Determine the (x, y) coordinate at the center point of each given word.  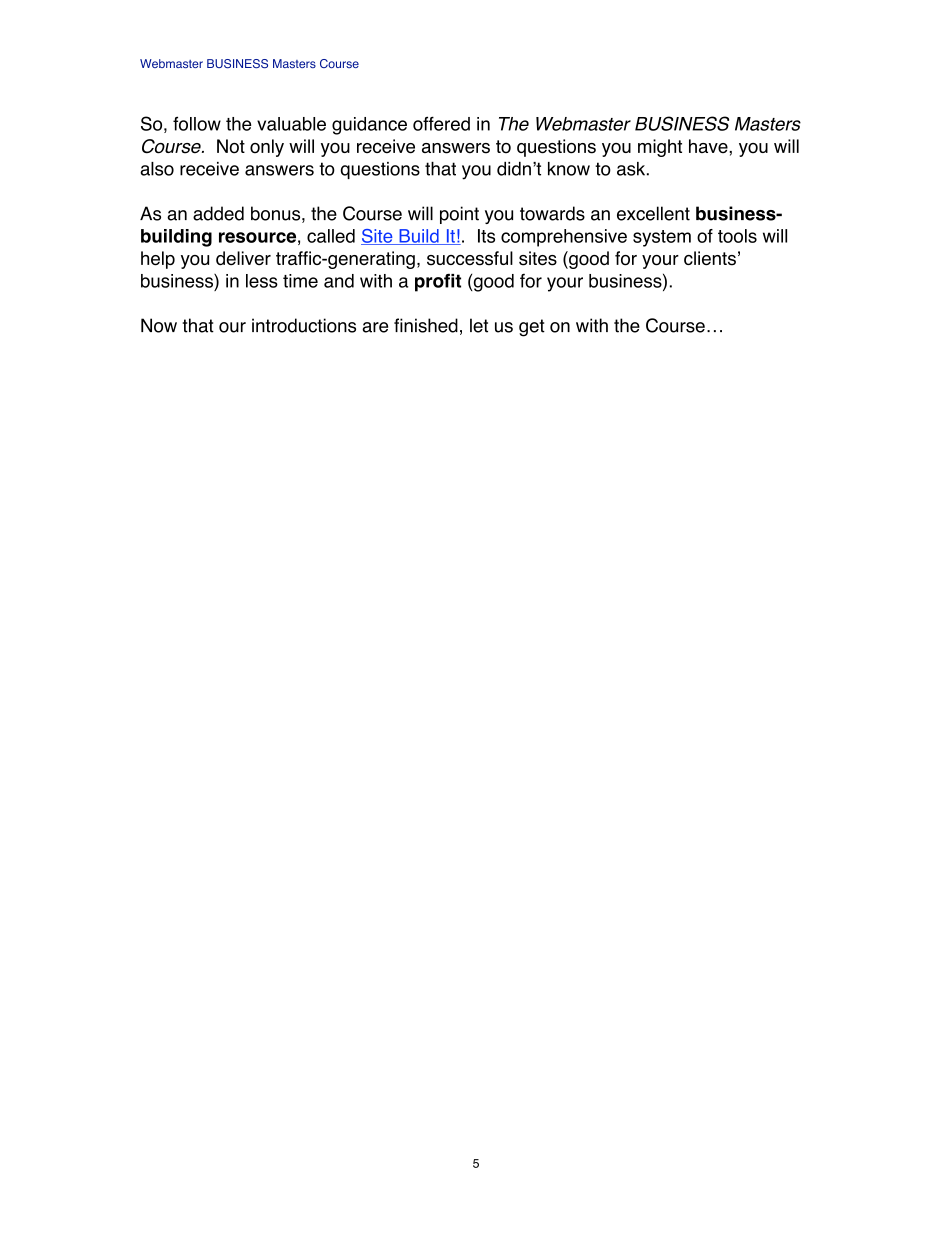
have (709, 146)
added (218, 213)
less (262, 281)
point (459, 215)
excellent (653, 213)
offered (441, 123)
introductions (304, 325)
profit (438, 283)
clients (710, 258)
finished (426, 325)
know (569, 169)
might (660, 148)
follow (197, 123)
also (157, 169)
